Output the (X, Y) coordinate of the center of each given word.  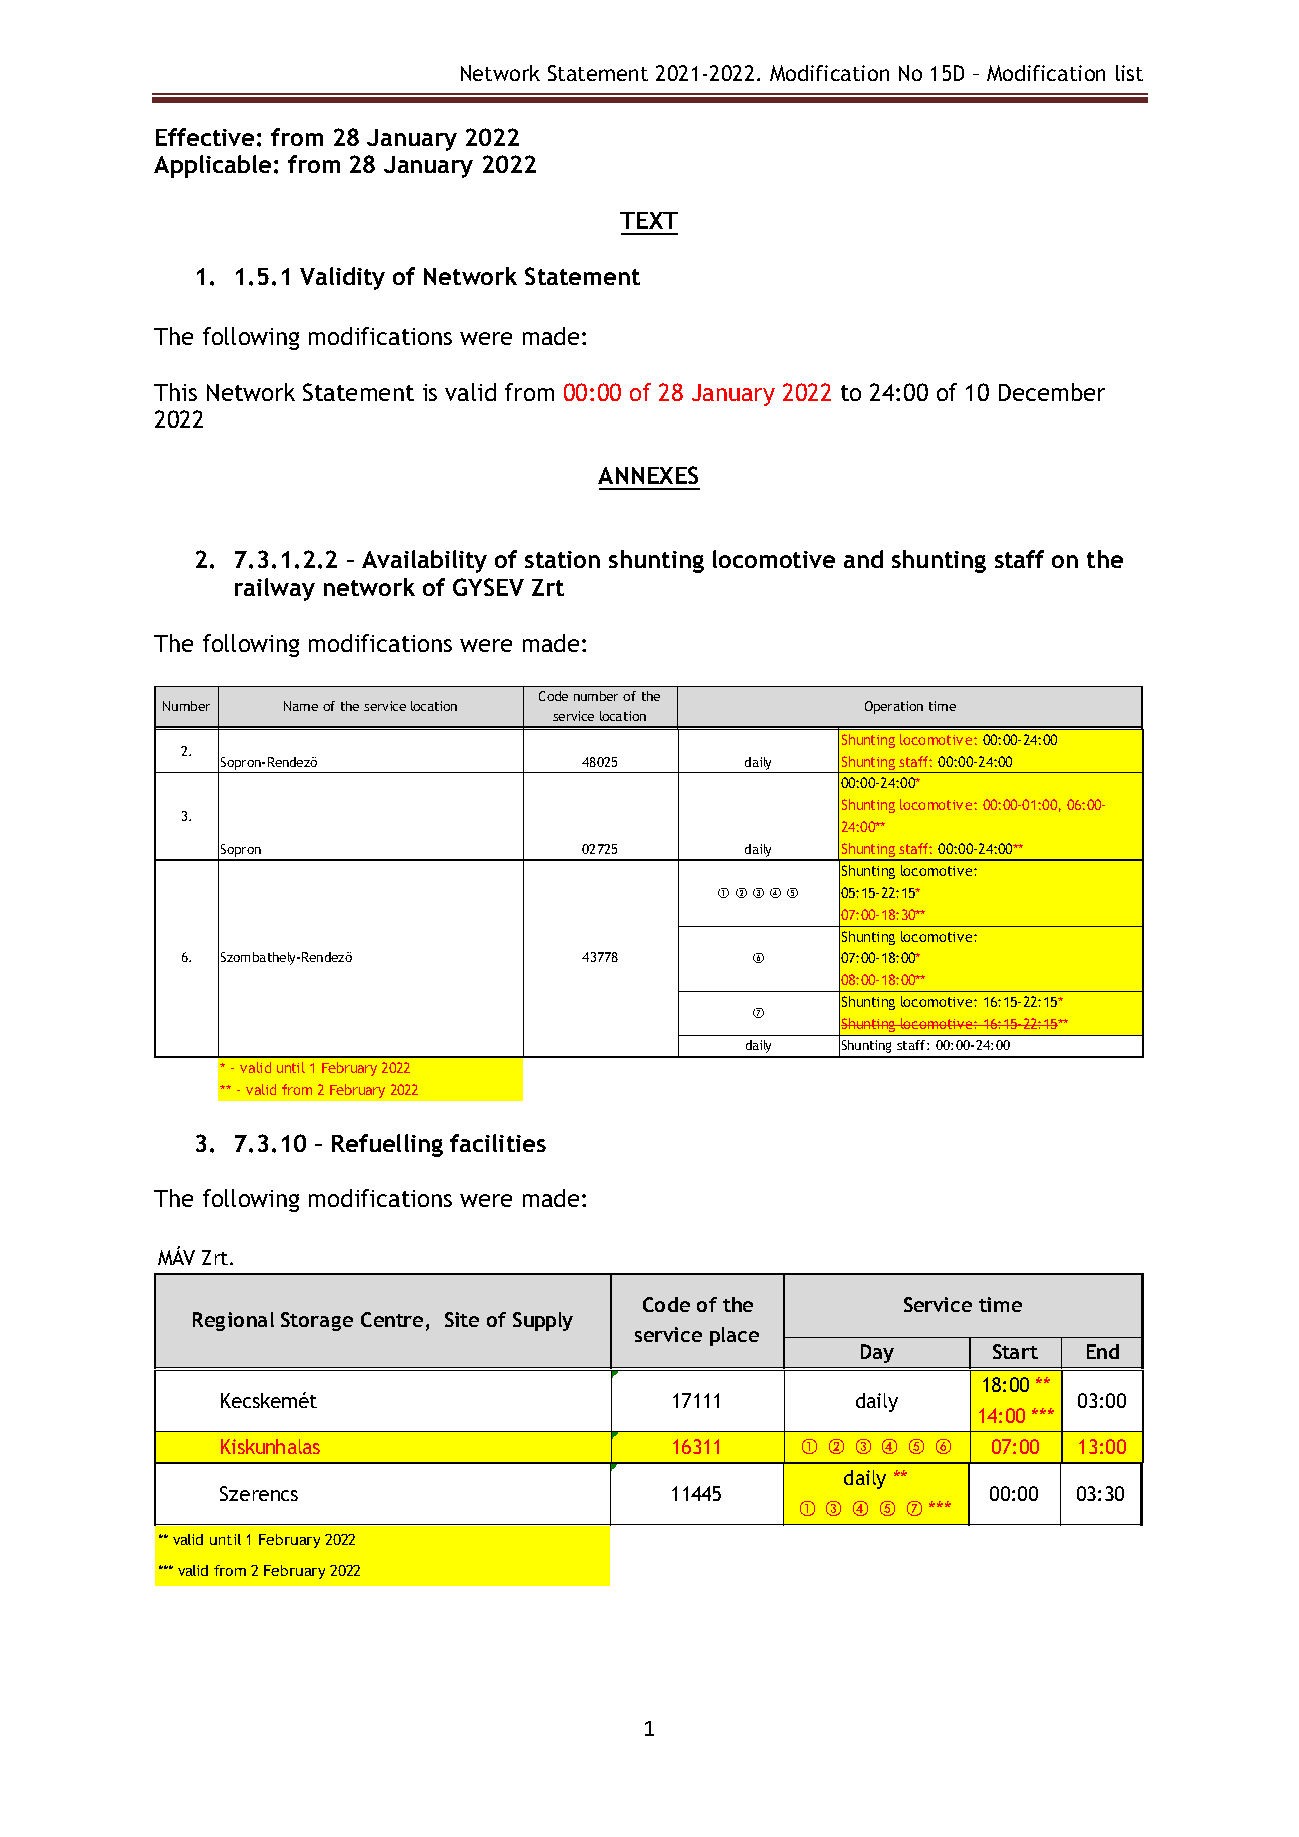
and (863, 559)
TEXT (649, 220)
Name (301, 706)
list (1129, 73)
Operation (894, 707)
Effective (205, 137)
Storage (317, 1321)
